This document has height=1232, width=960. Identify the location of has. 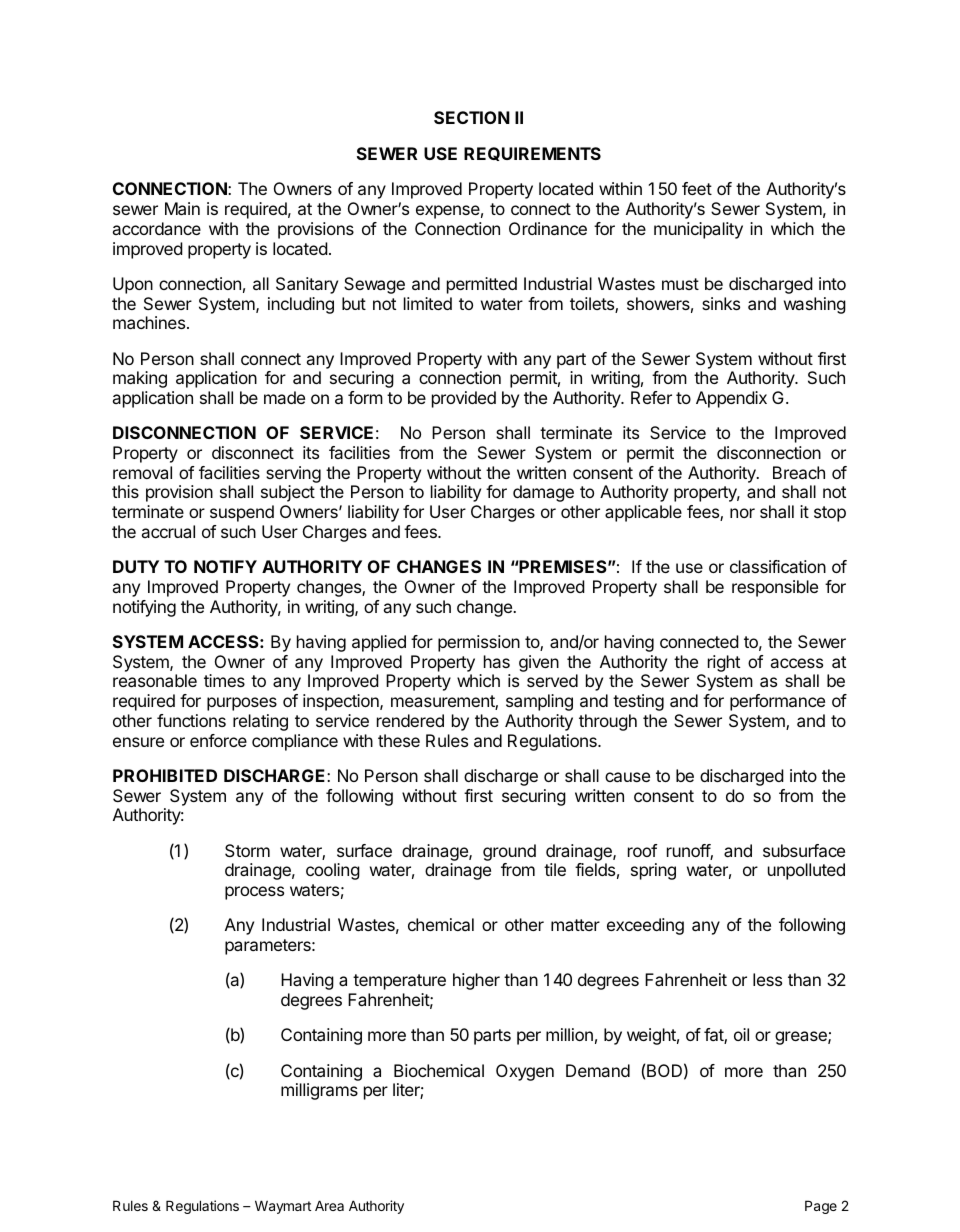
(497, 661).
